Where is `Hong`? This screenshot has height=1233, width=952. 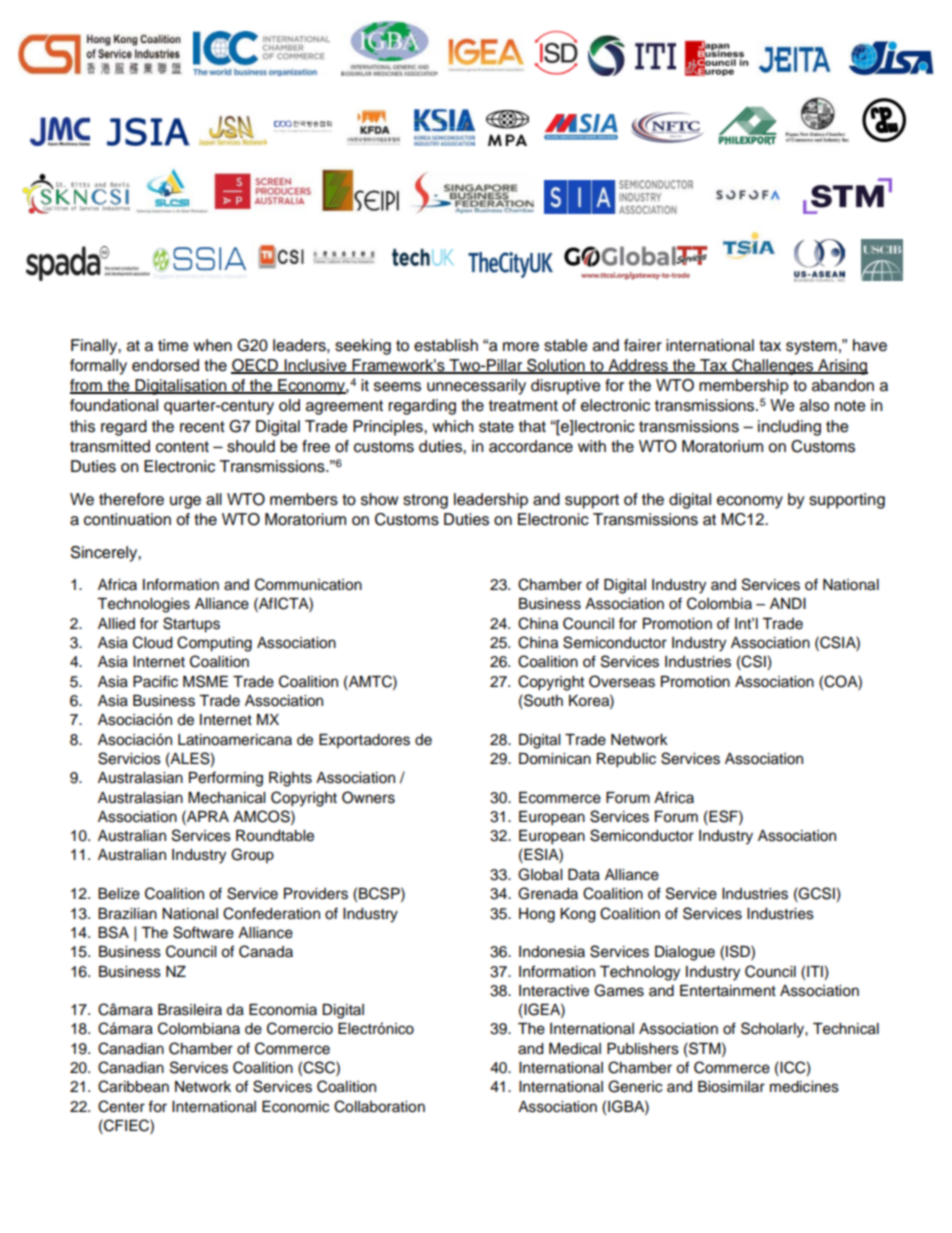
Hong is located at coordinates (537, 915).
